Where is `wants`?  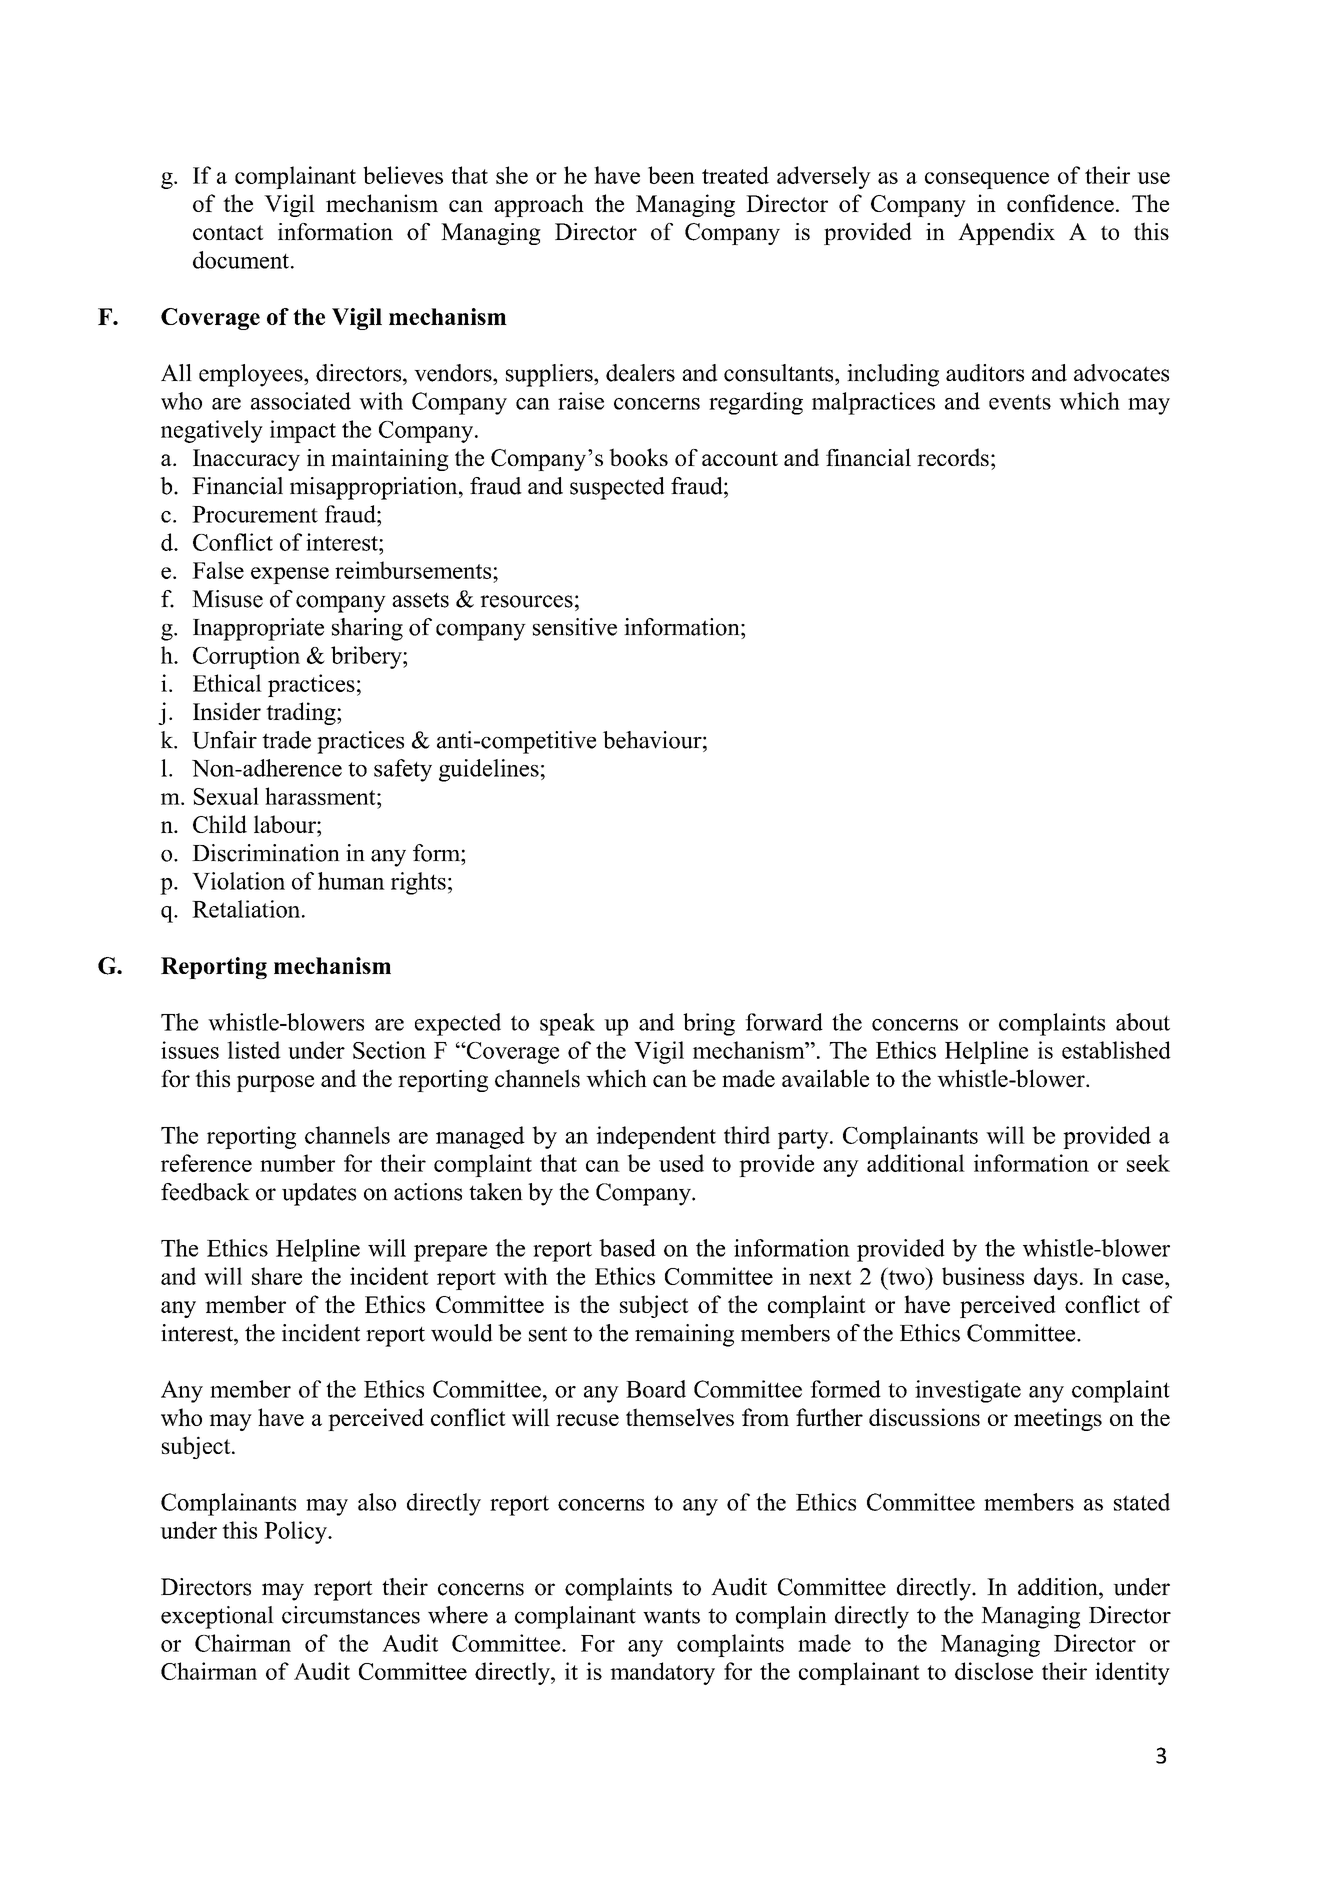
wants is located at coordinates (671, 1616).
